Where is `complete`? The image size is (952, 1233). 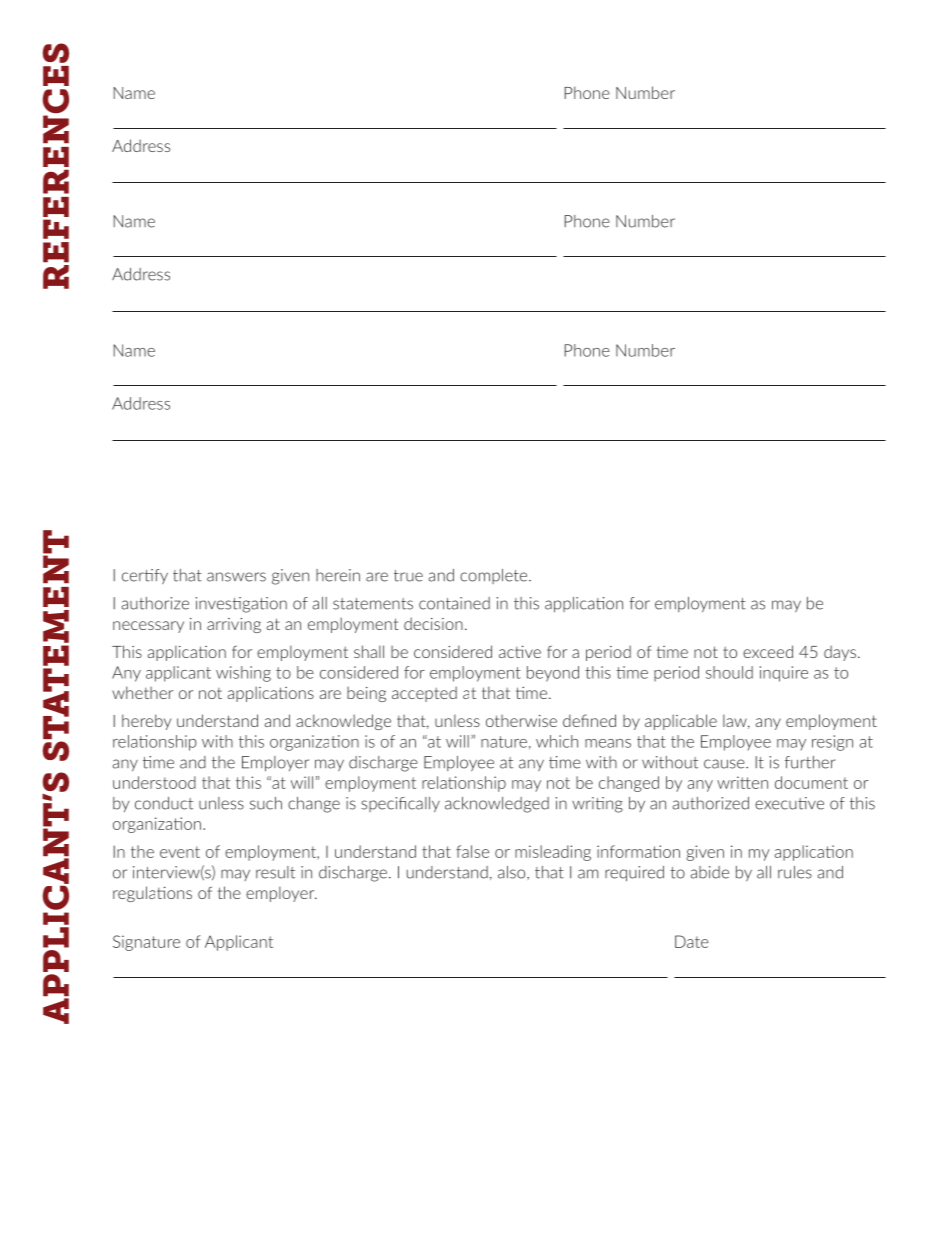 complete is located at coordinates (495, 576).
